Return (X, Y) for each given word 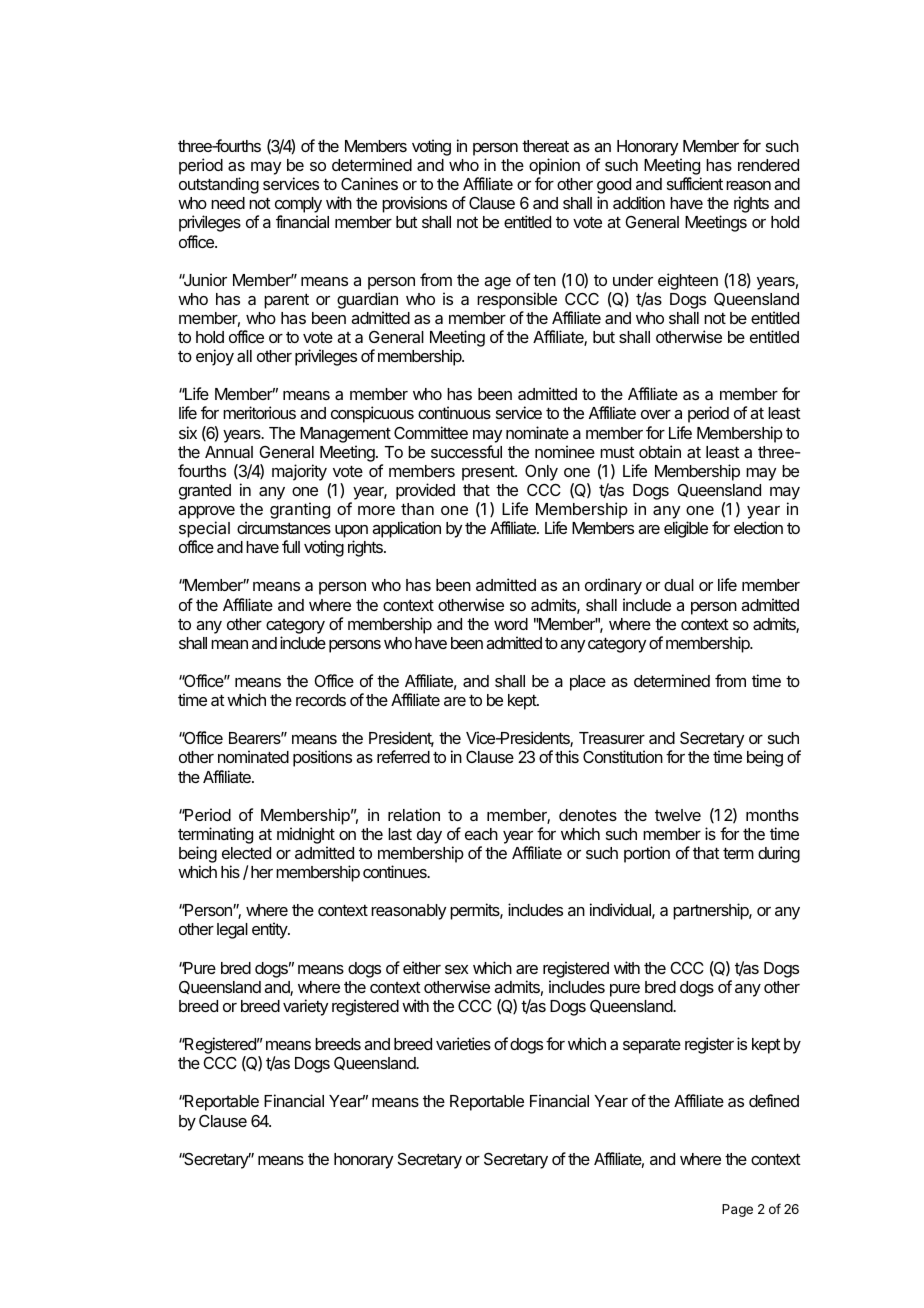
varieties (463, 1043)
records (321, 700)
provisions (414, 204)
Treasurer (612, 738)
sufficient (695, 183)
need (228, 203)
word (511, 624)
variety (305, 1007)
